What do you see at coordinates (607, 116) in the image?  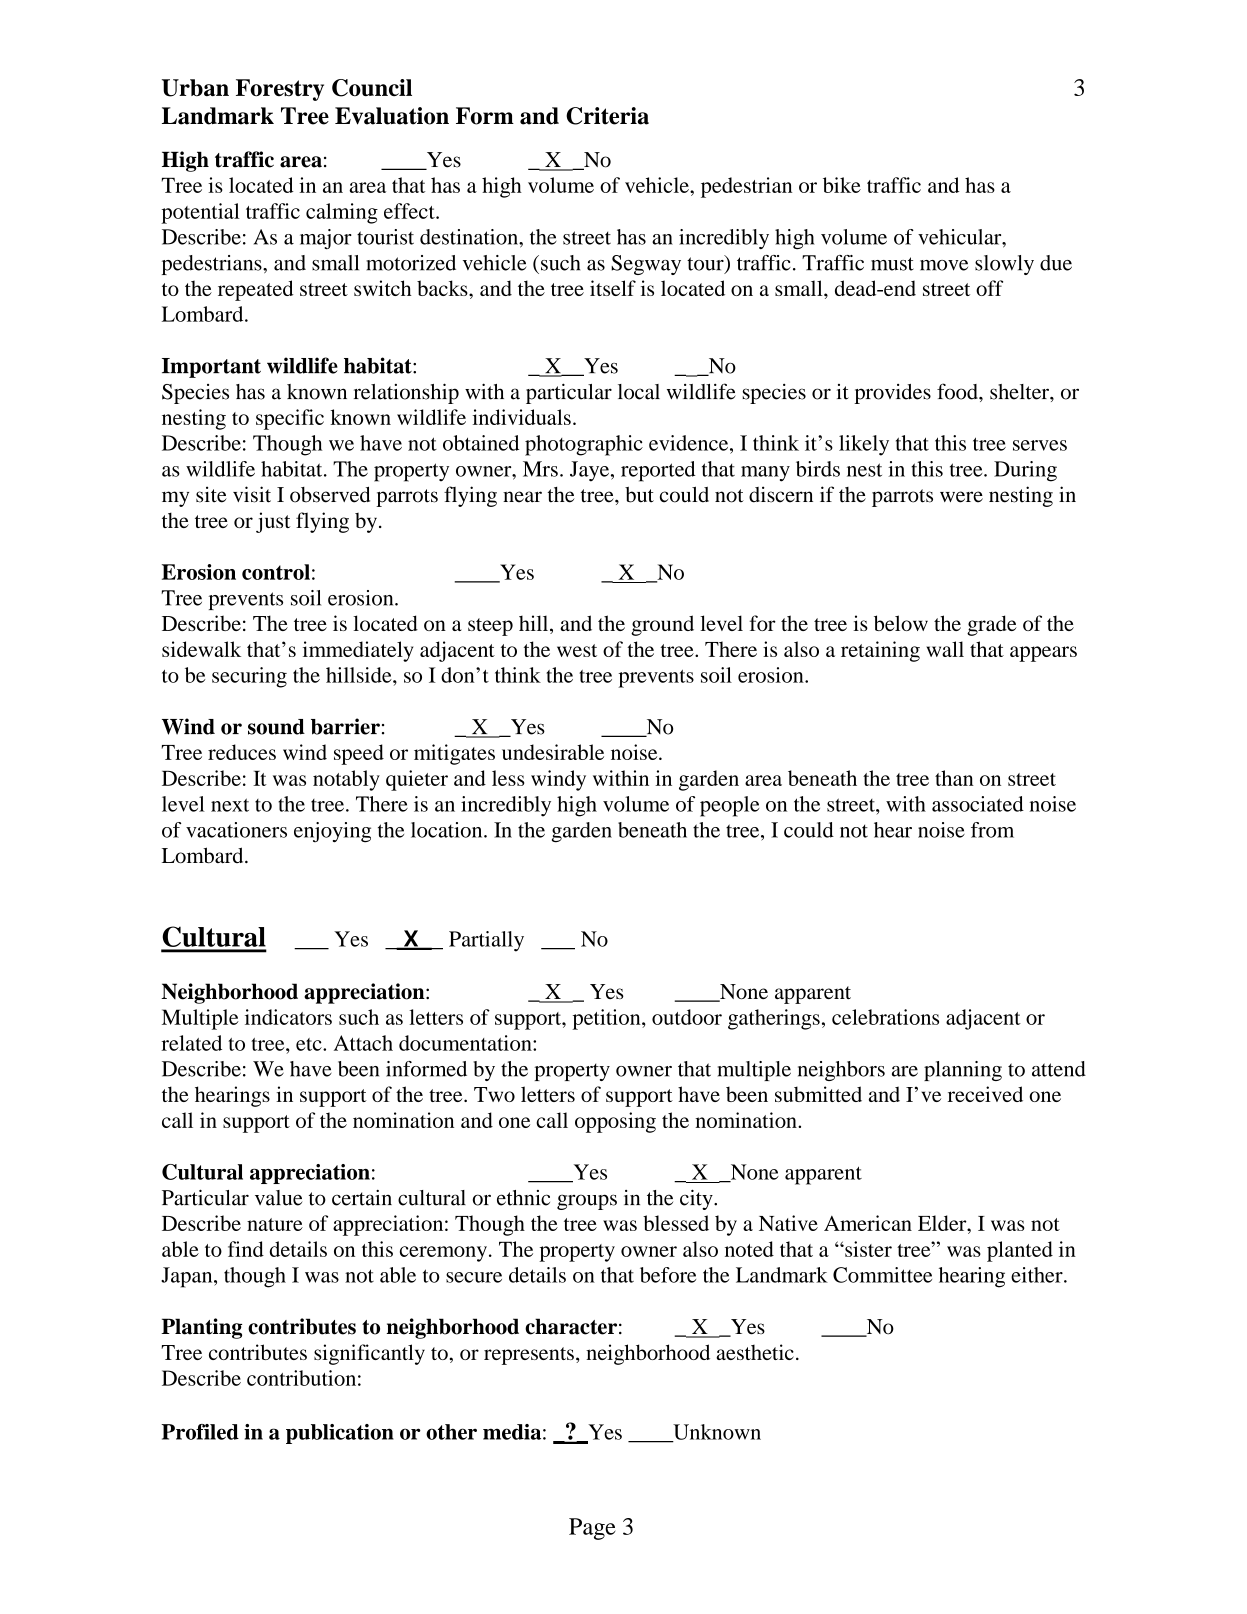 I see `Criteria` at bounding box center [607, 116].
